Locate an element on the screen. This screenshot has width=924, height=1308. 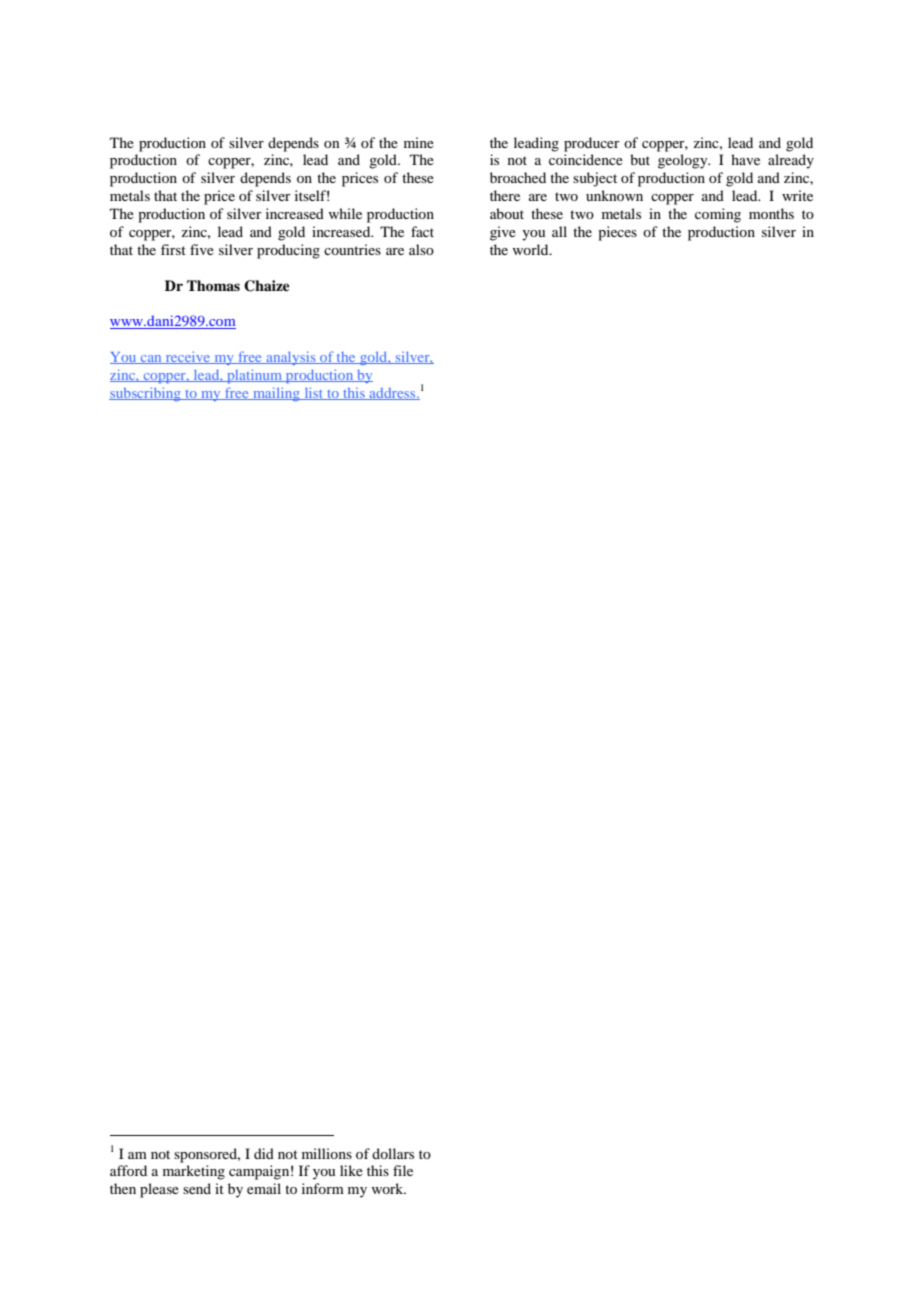
have is located at coordinates (745, 159).
